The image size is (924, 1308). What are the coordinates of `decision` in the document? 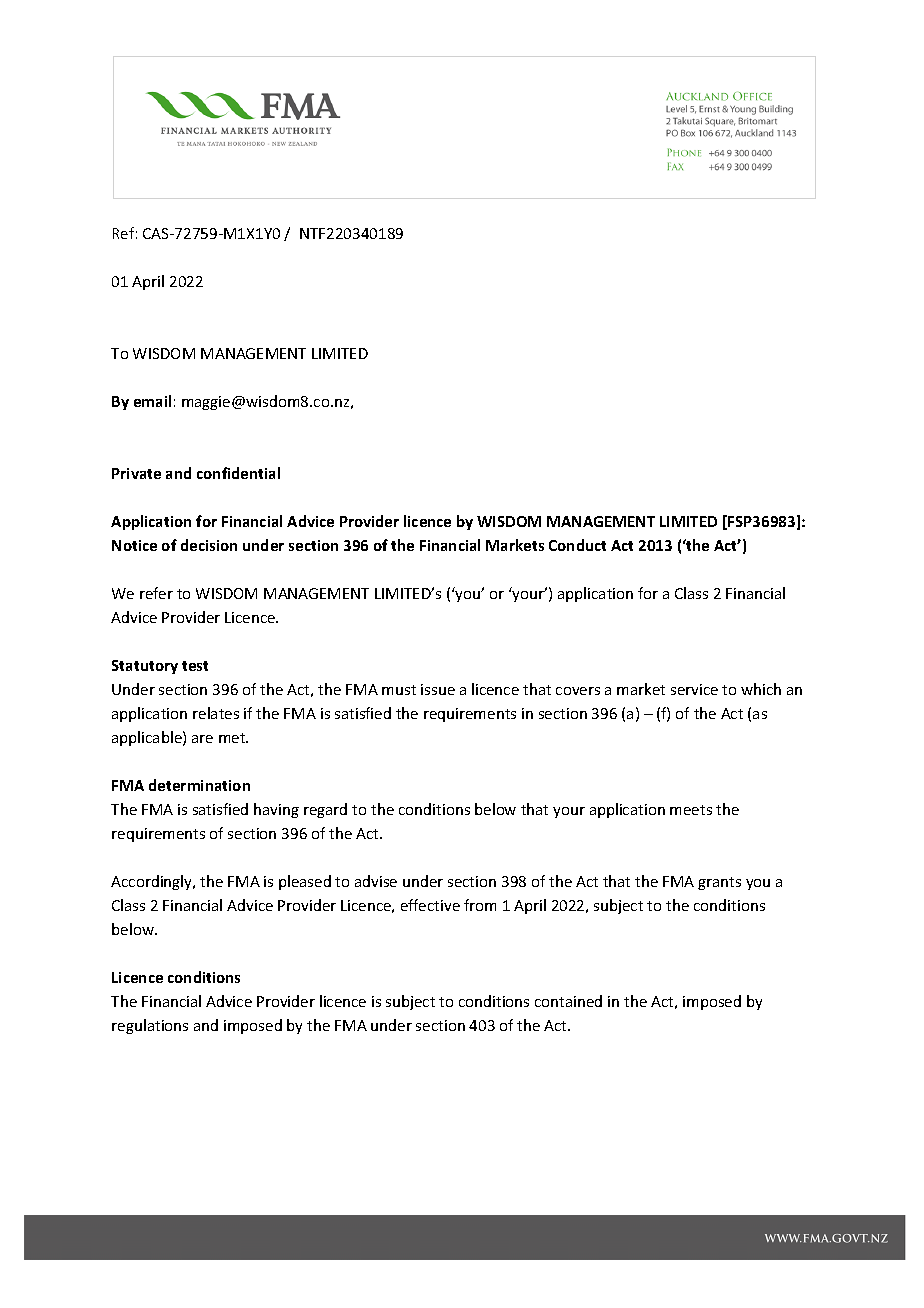 It's located at (209, 545).
